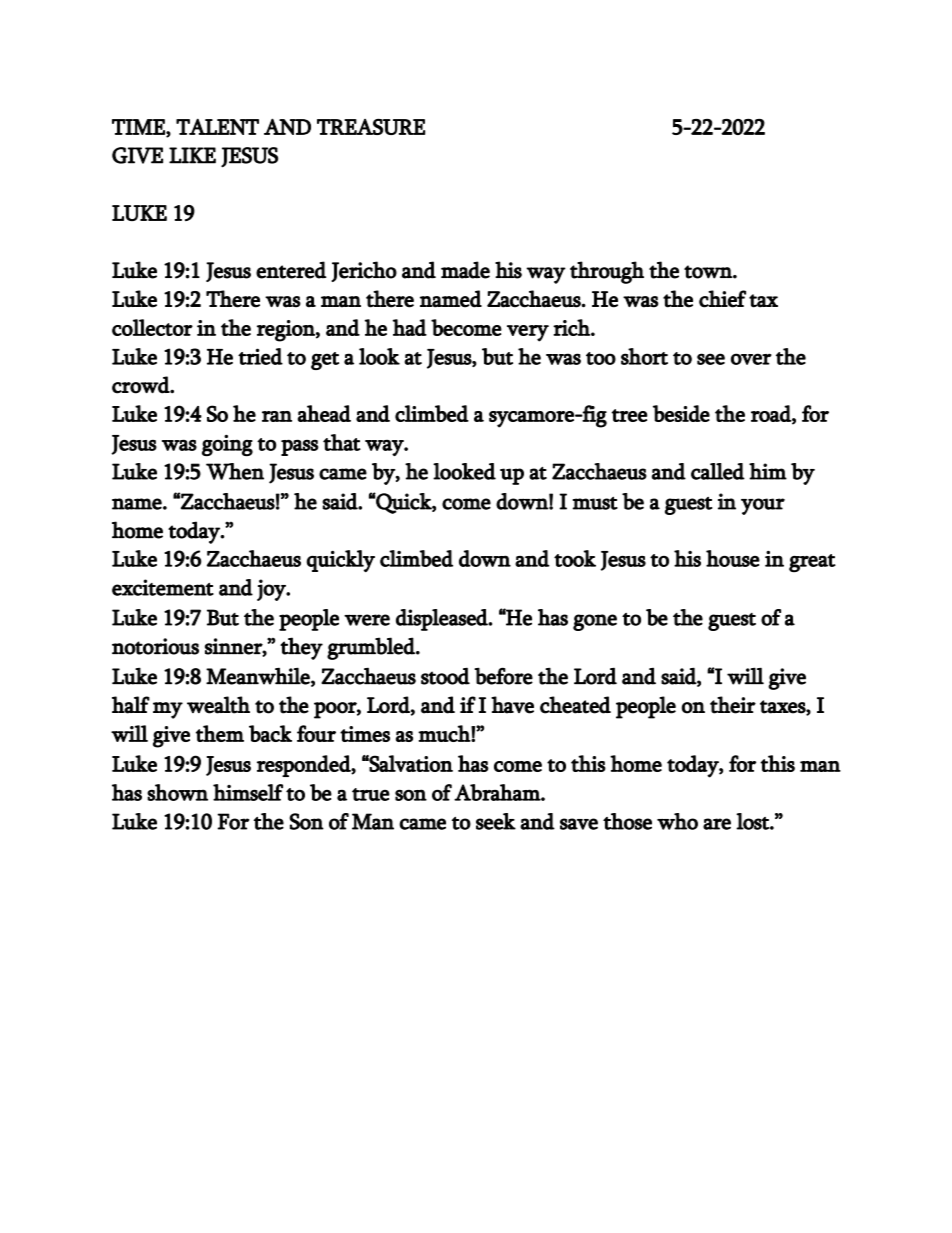  I want to click on called, so click(718, 471).
